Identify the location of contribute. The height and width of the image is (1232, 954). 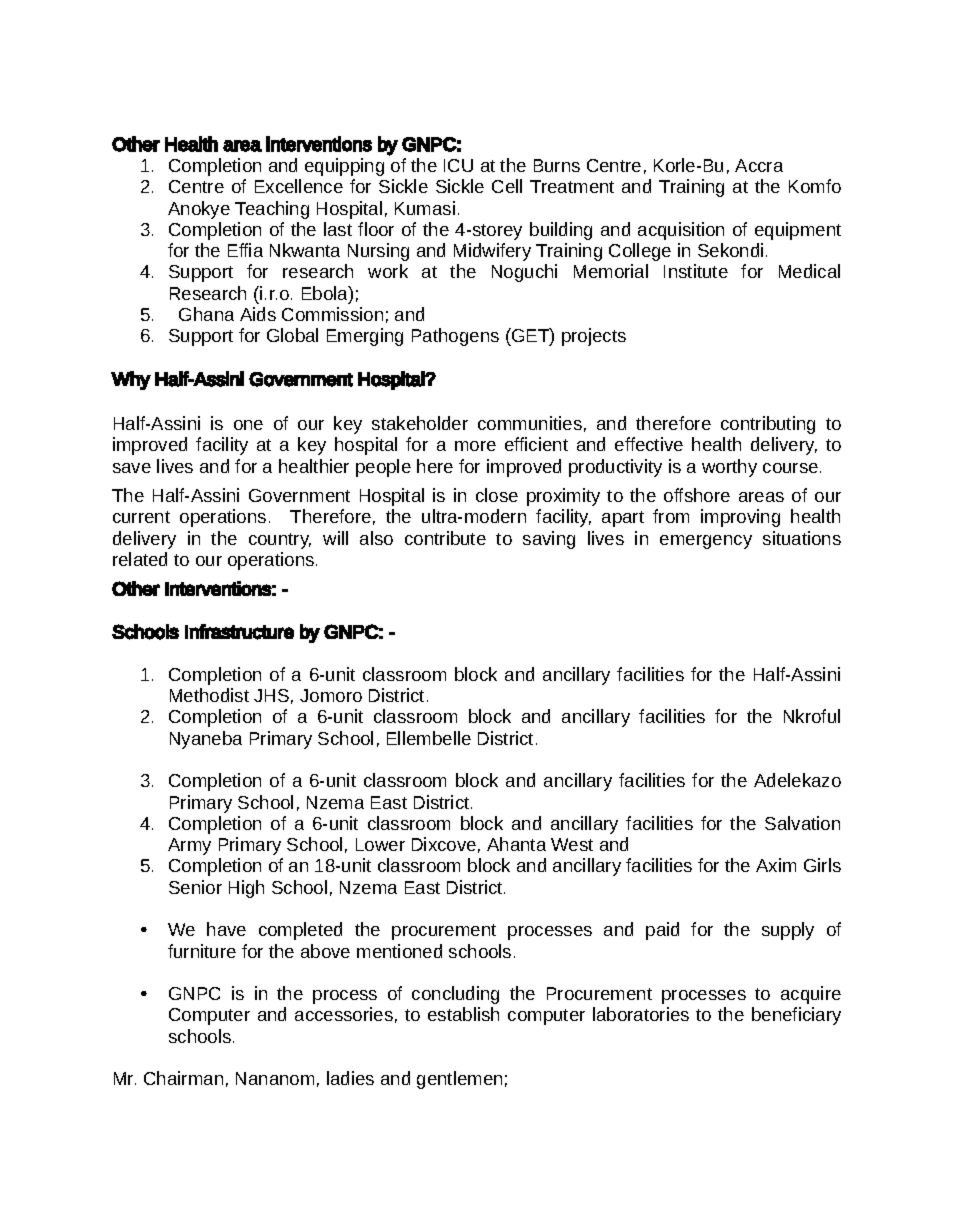
(445, 538).
